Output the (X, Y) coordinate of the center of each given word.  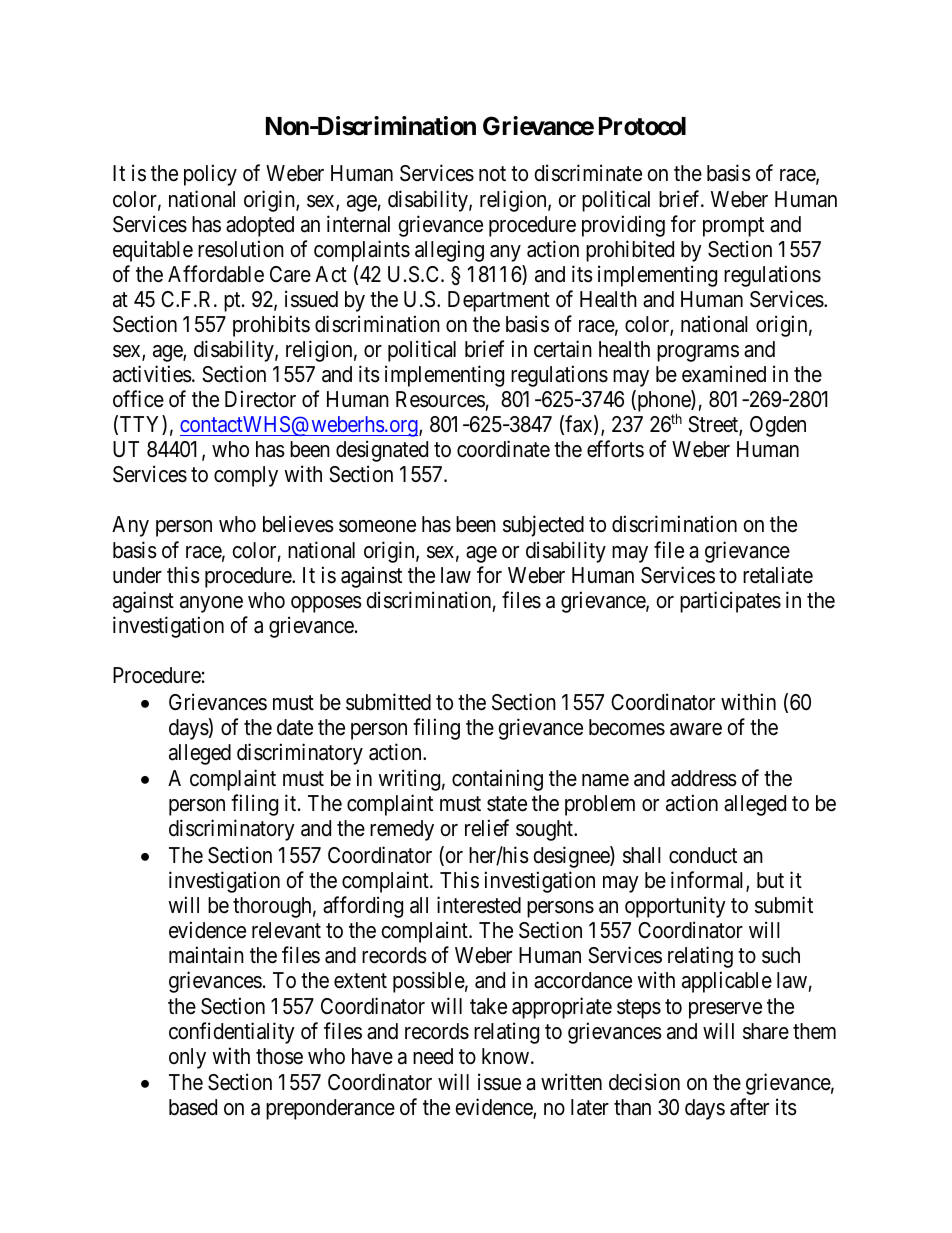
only (187, 1058)
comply (246, 476)
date (295, 727)
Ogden (778, 426)
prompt (733, 227)
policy (210, 175)
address (704, 778)
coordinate (503, 449)
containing (497, 780)
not (492, 174)
